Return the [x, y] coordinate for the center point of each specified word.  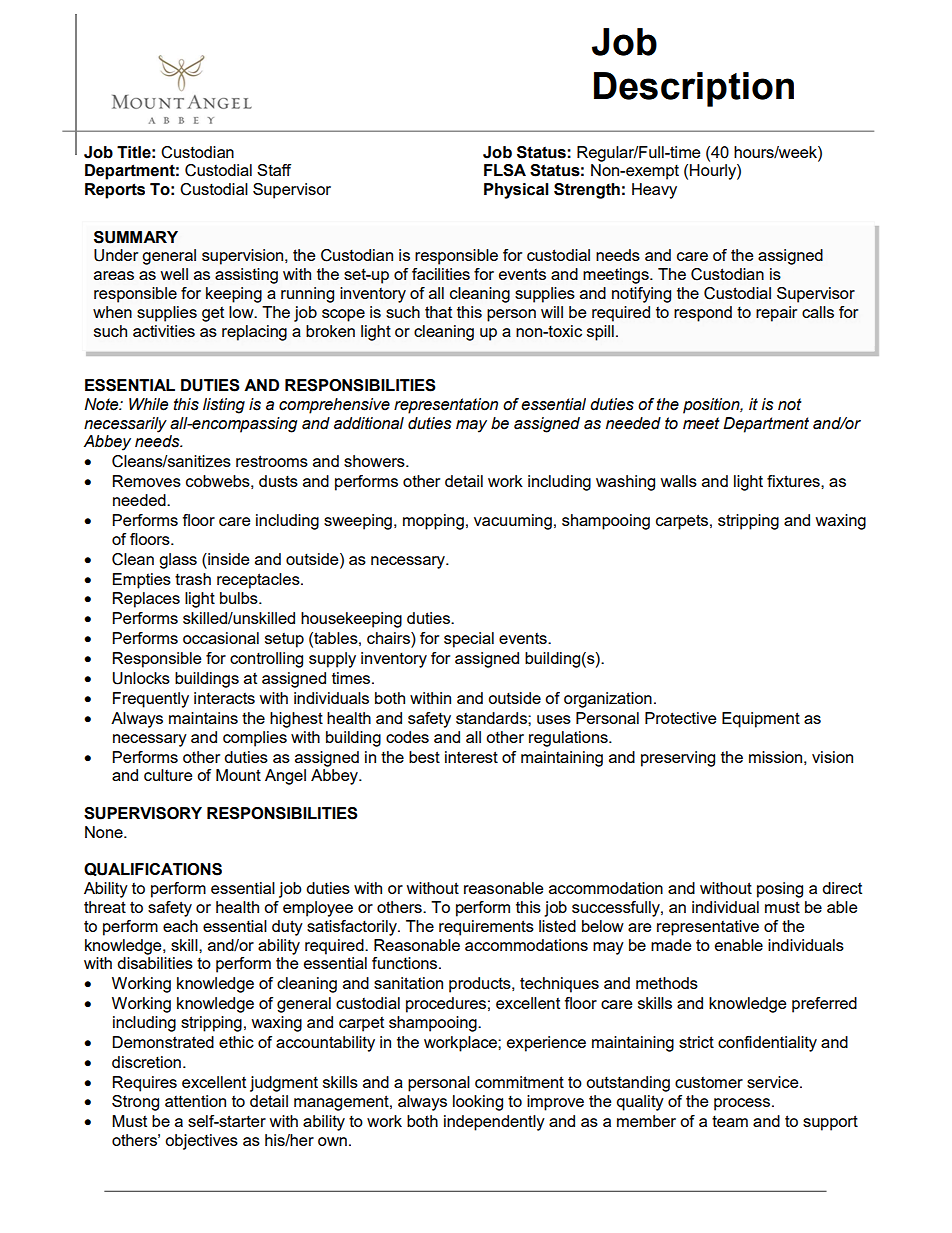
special [469, 640]
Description [694, 89]
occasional [221, 638]
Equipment [761, 720]
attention [195, 1101]
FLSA [505, 170]
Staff [274, 170]
